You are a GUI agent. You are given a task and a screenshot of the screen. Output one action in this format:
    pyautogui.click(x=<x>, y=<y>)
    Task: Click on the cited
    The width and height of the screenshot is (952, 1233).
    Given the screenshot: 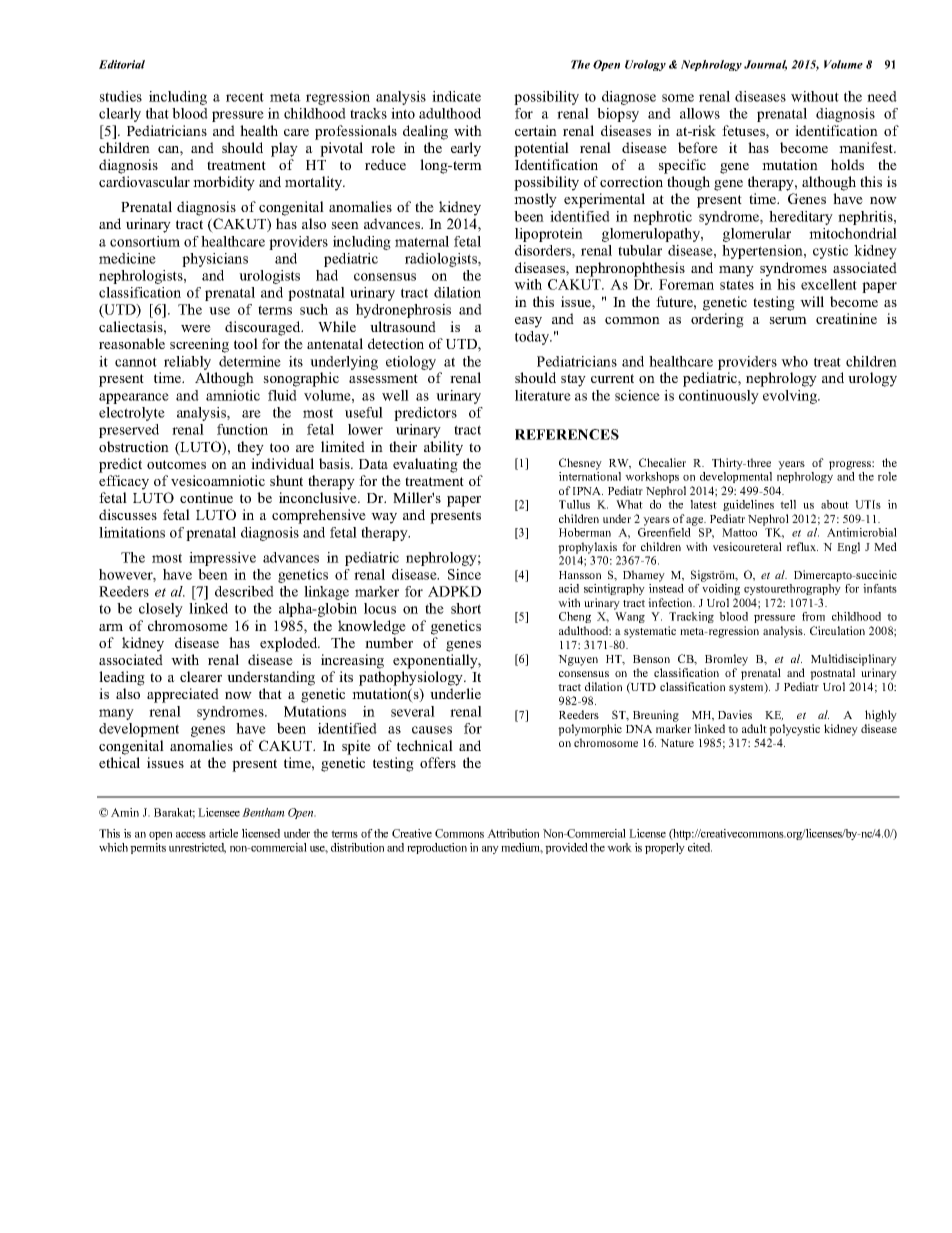 What is the action you would take?
    pyautogui.click(x=700, y=847)
